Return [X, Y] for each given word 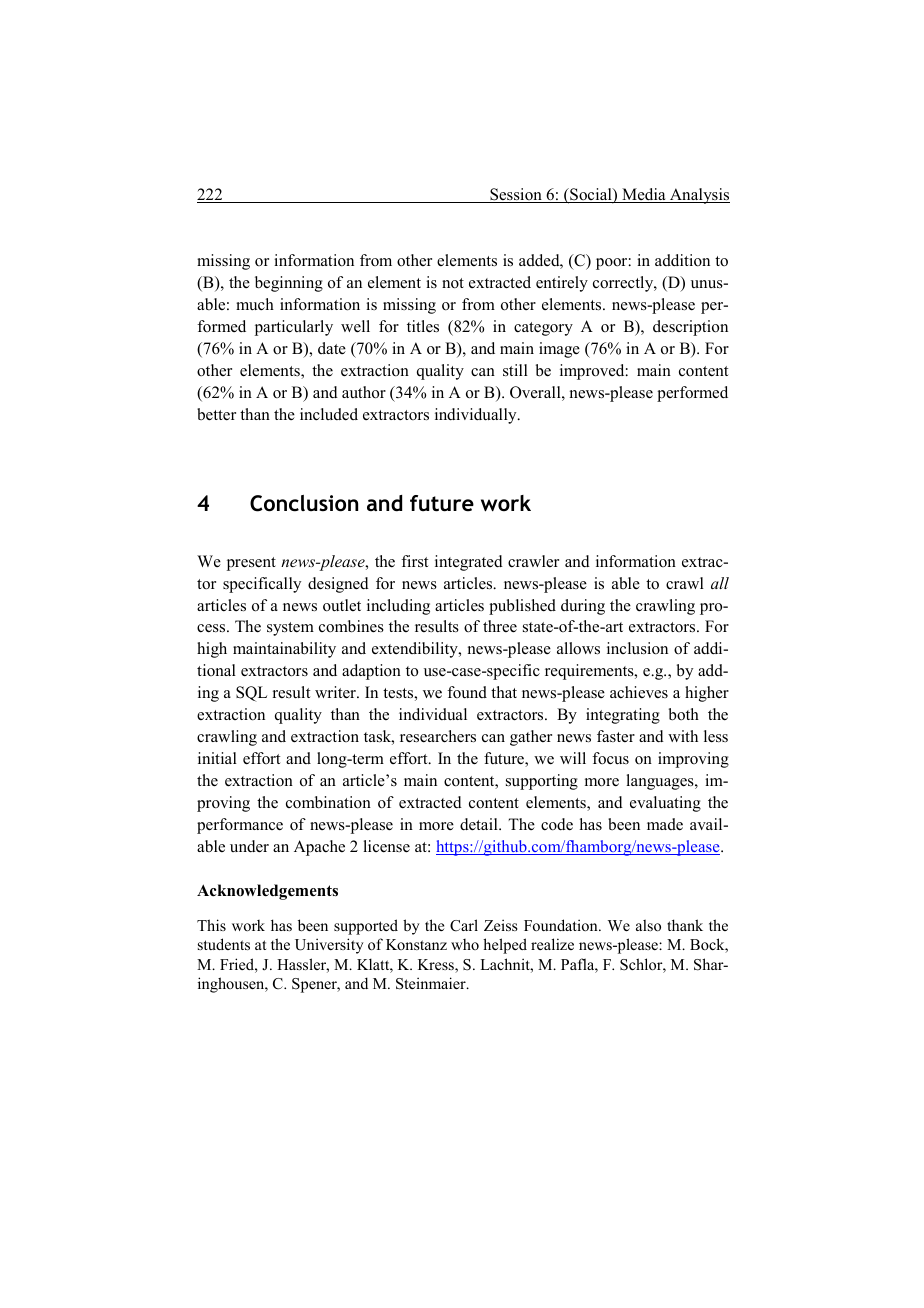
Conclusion [304, 503]
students [224, 944]
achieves [639, 692]
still [515, 370]
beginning [289, 284]
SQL [251, 694]
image [559, 350]
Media [644, 195]
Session [516, 195]
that [504, 692]
